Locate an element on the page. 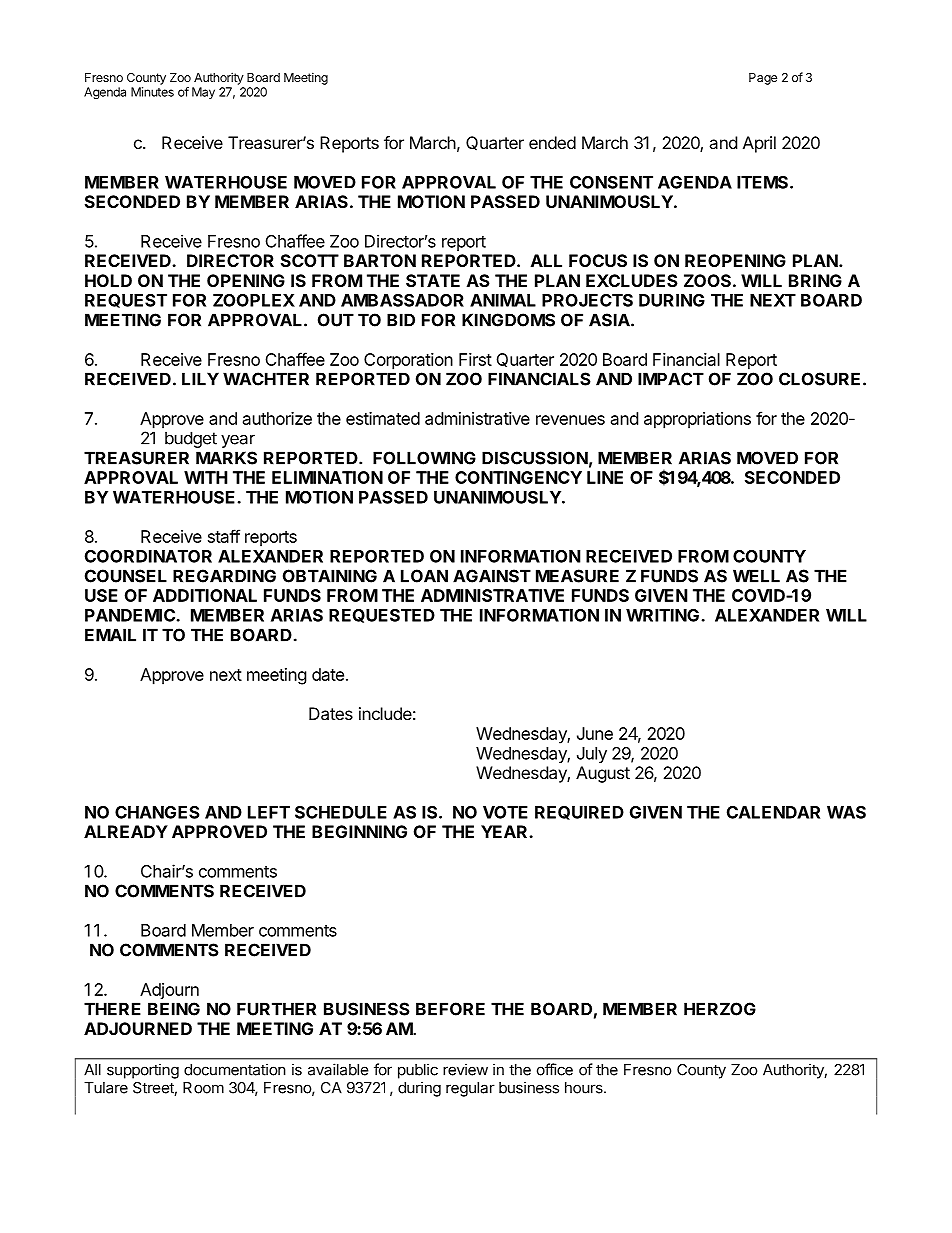 Image resolution: width=952 pixels, height=1233 pixels. ended is located at coordinates (552, 142).
